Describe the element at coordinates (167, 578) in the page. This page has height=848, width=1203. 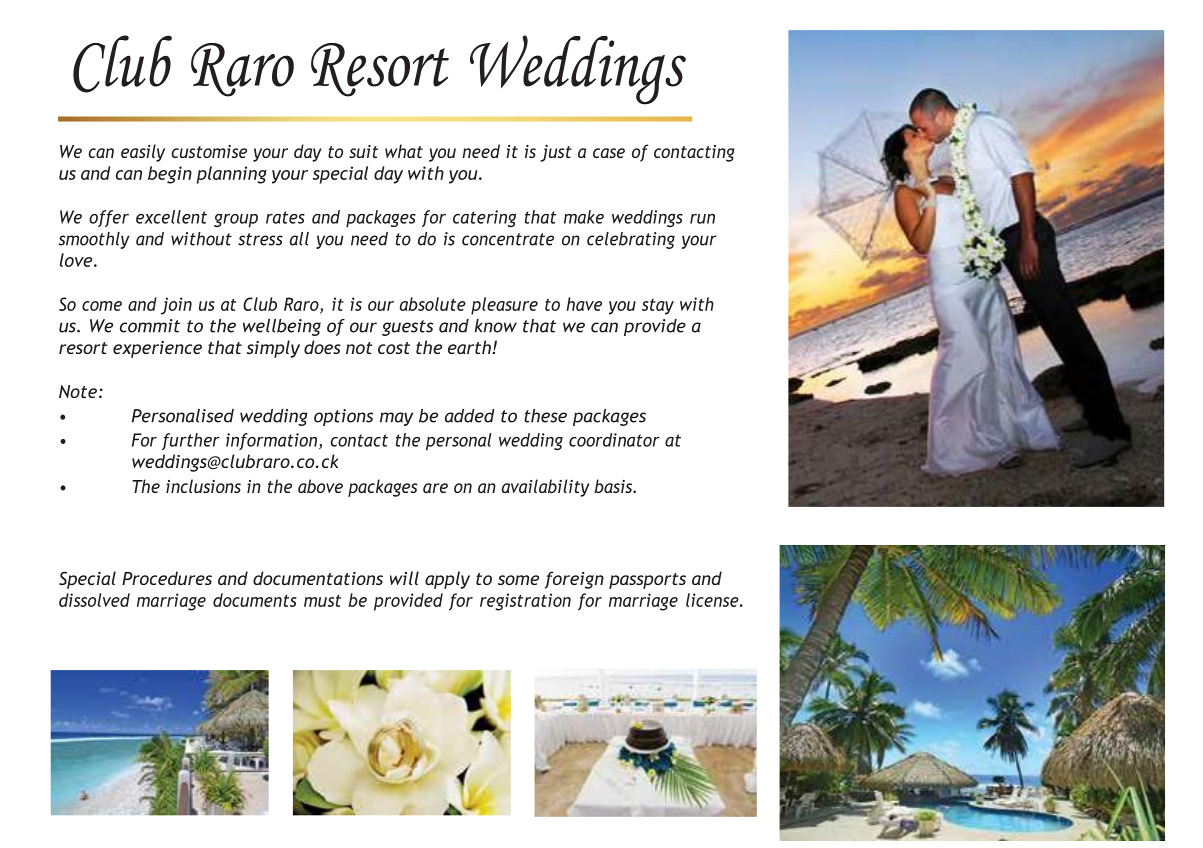
I see `Procedures` at that location.
